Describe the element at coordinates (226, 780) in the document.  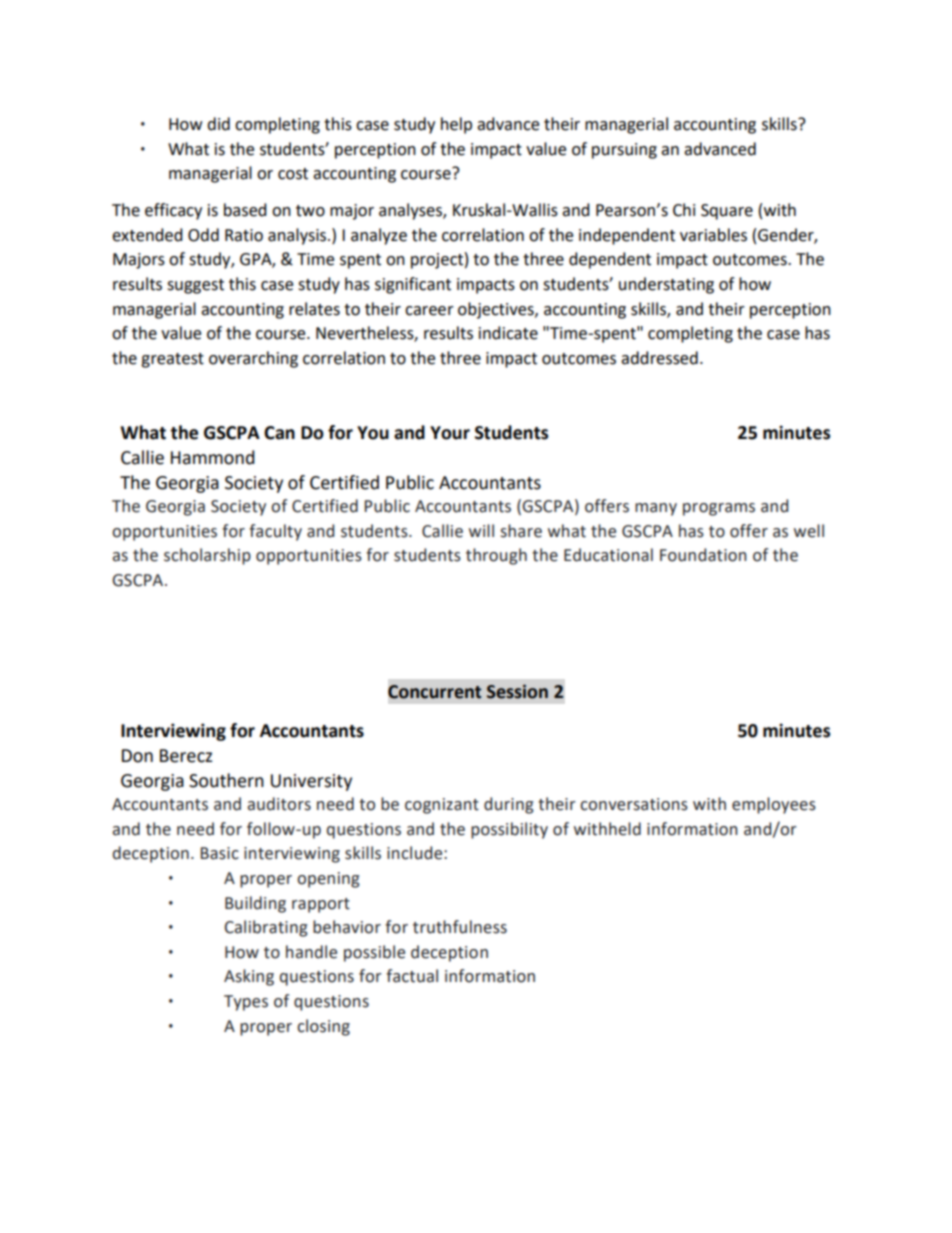
I see `Southern` at that location.
